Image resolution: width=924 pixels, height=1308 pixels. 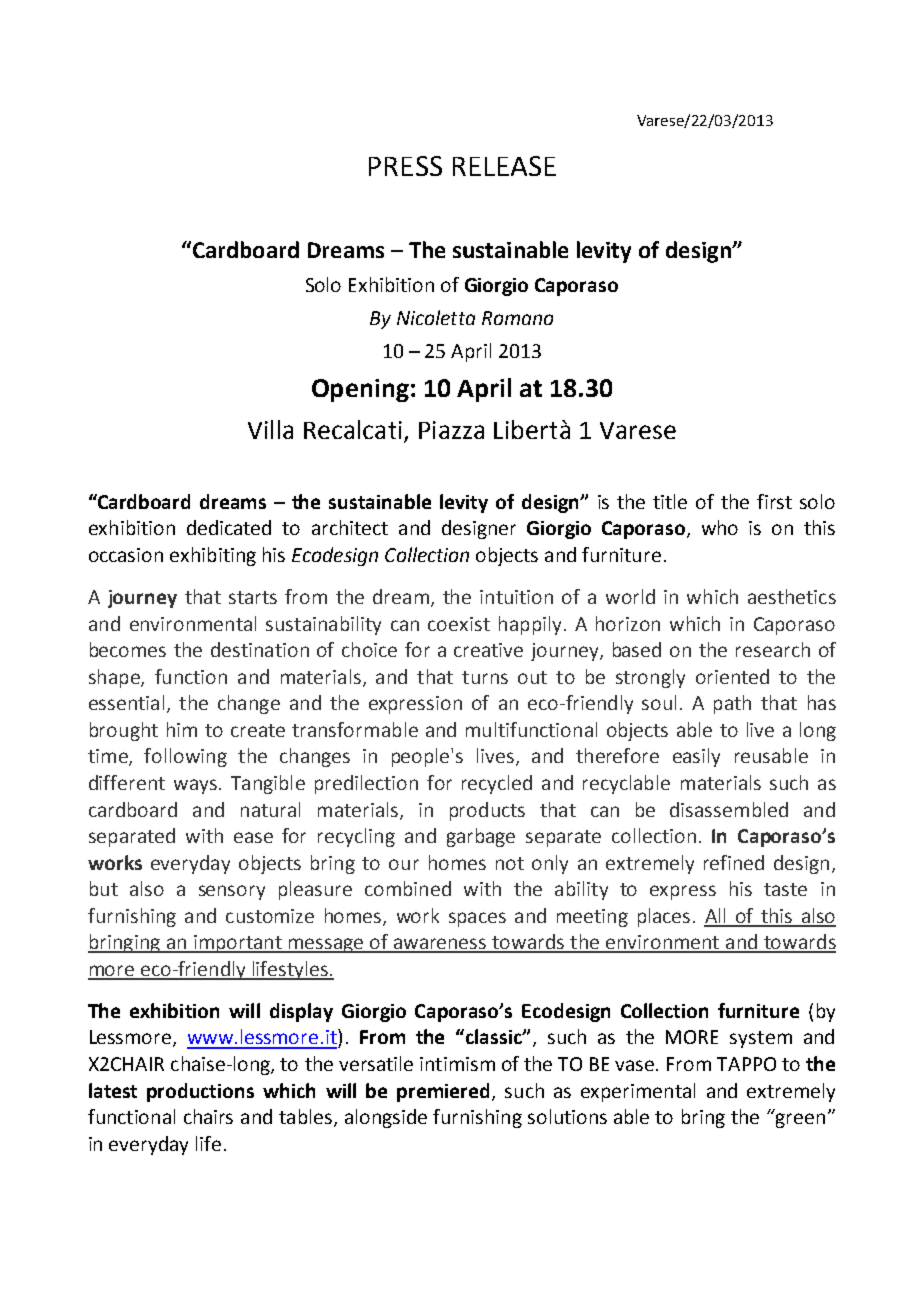 What do you see at coordinates (732, 704) in the page?
I see `path` at bounding box center [732, 704].
